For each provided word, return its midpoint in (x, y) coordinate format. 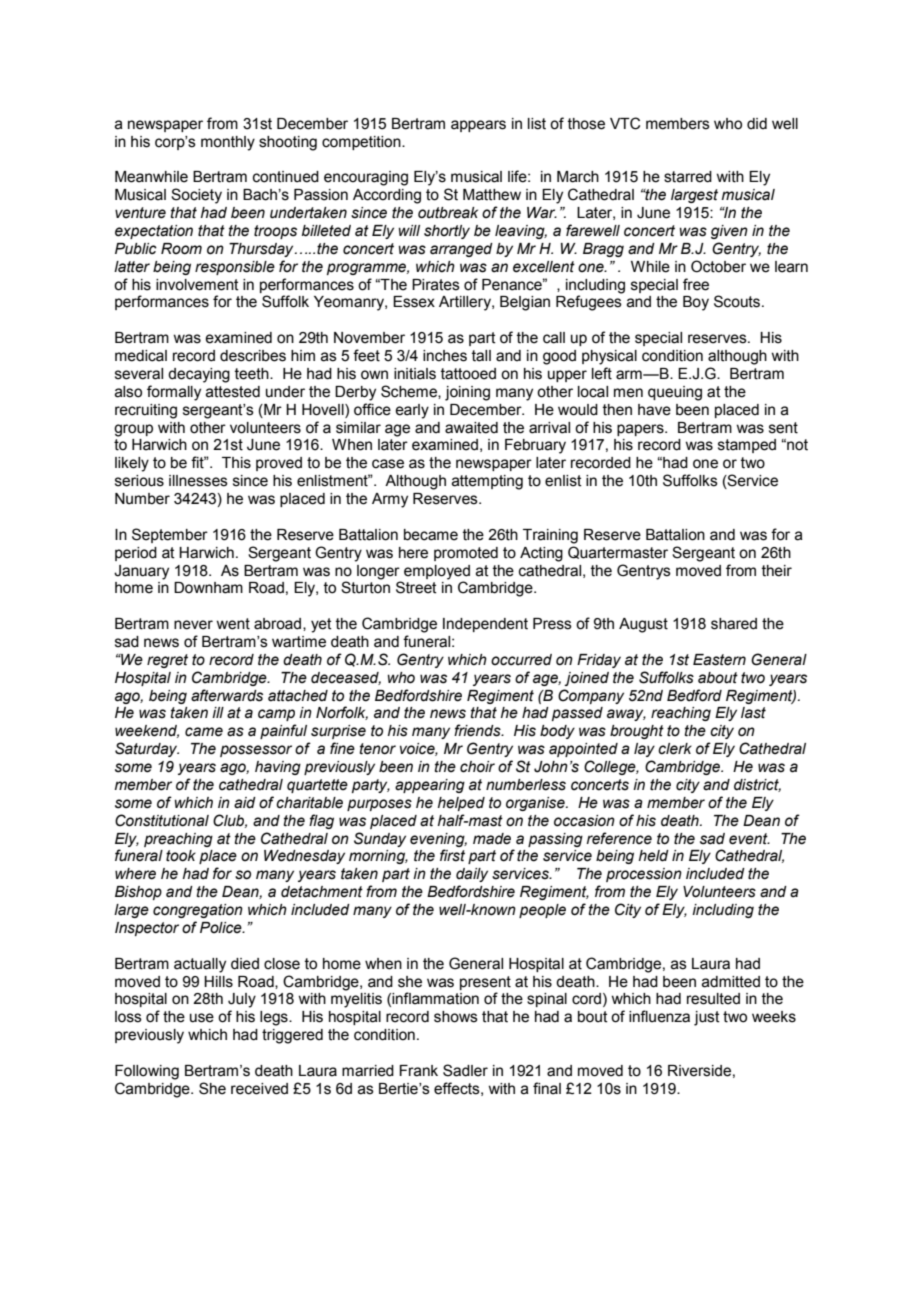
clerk (675, 749)
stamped (747, 446)
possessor (256, 751)
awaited (471, 428)
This (236, 463)
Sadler (465, 1070)
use (202, 1018)
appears (478, 126)
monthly (228, 143)
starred (688, 177)
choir (477, 767)
